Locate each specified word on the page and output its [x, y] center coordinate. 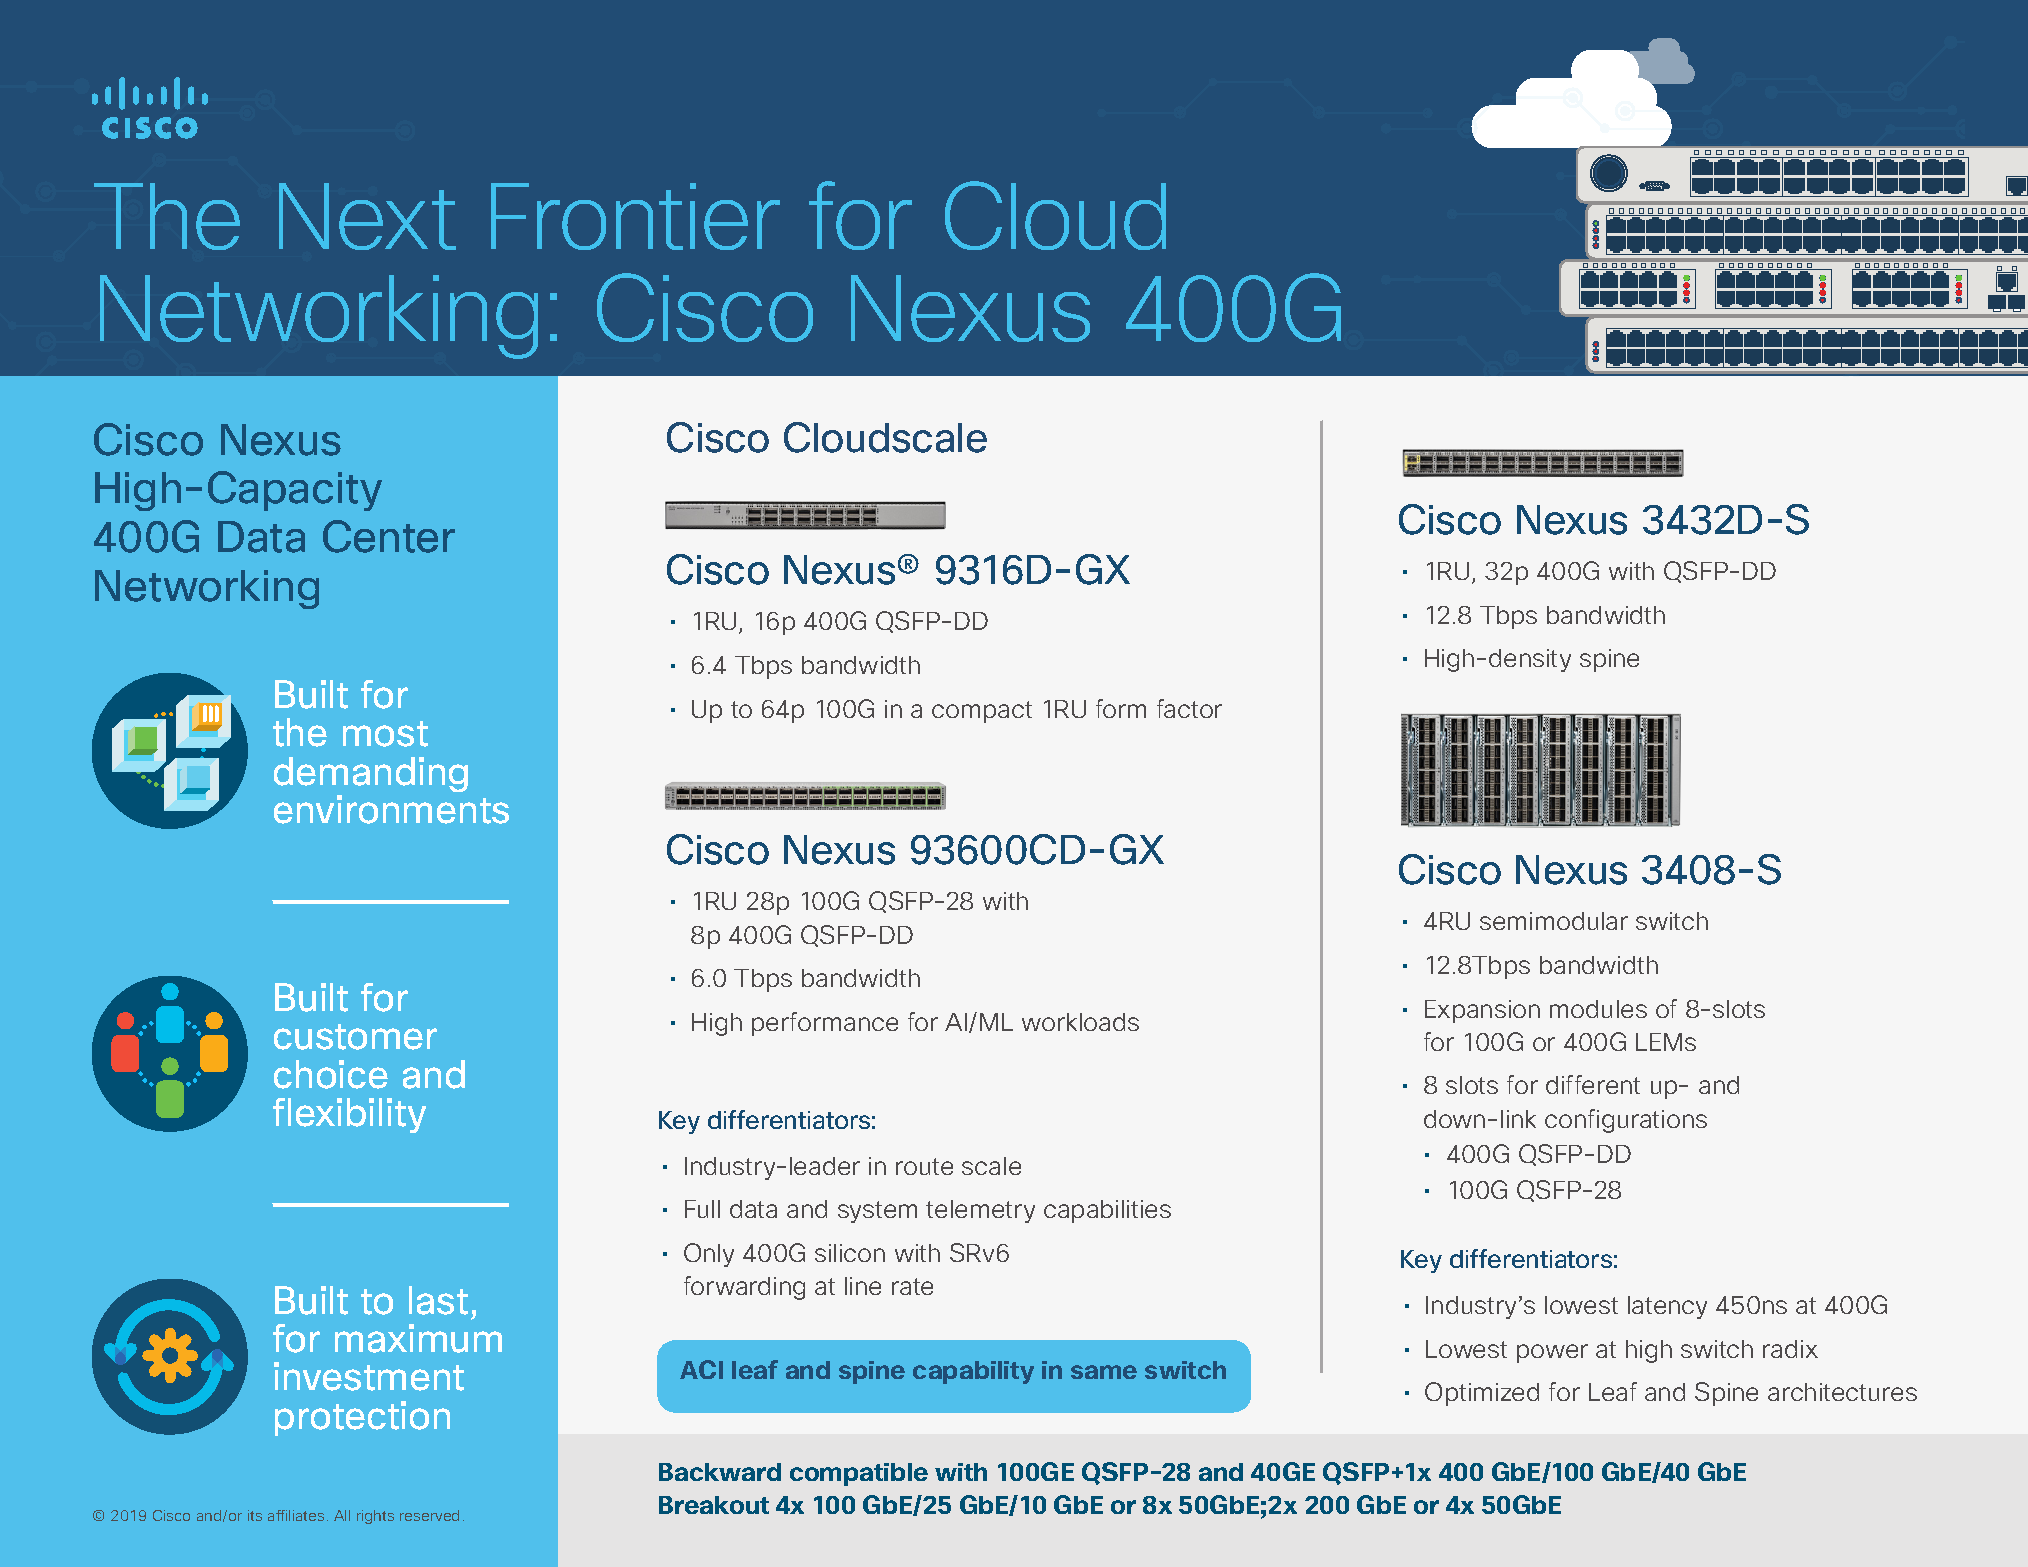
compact [982, 712]
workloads [1080, 1022]
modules [1598, 1009]
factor [1189, 708]
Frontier [635, 216]
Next [367, 216]
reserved [429, 1515]
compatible [859, 1474]
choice [331, 1074]
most [385, 734]
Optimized [1482, 1394]
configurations [1626, 1121]
